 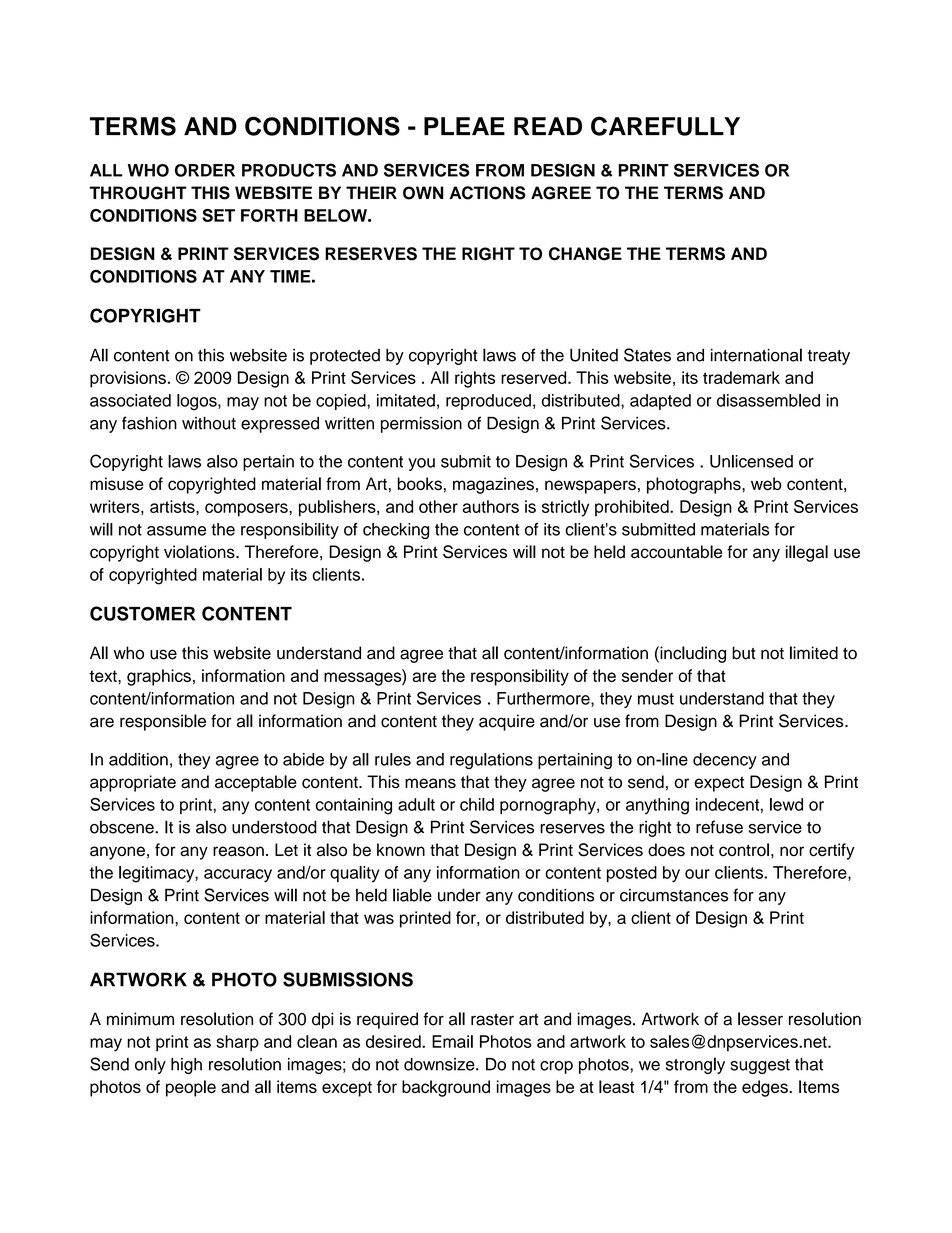 I want to click on trademark, so click(x=741, y=377).
